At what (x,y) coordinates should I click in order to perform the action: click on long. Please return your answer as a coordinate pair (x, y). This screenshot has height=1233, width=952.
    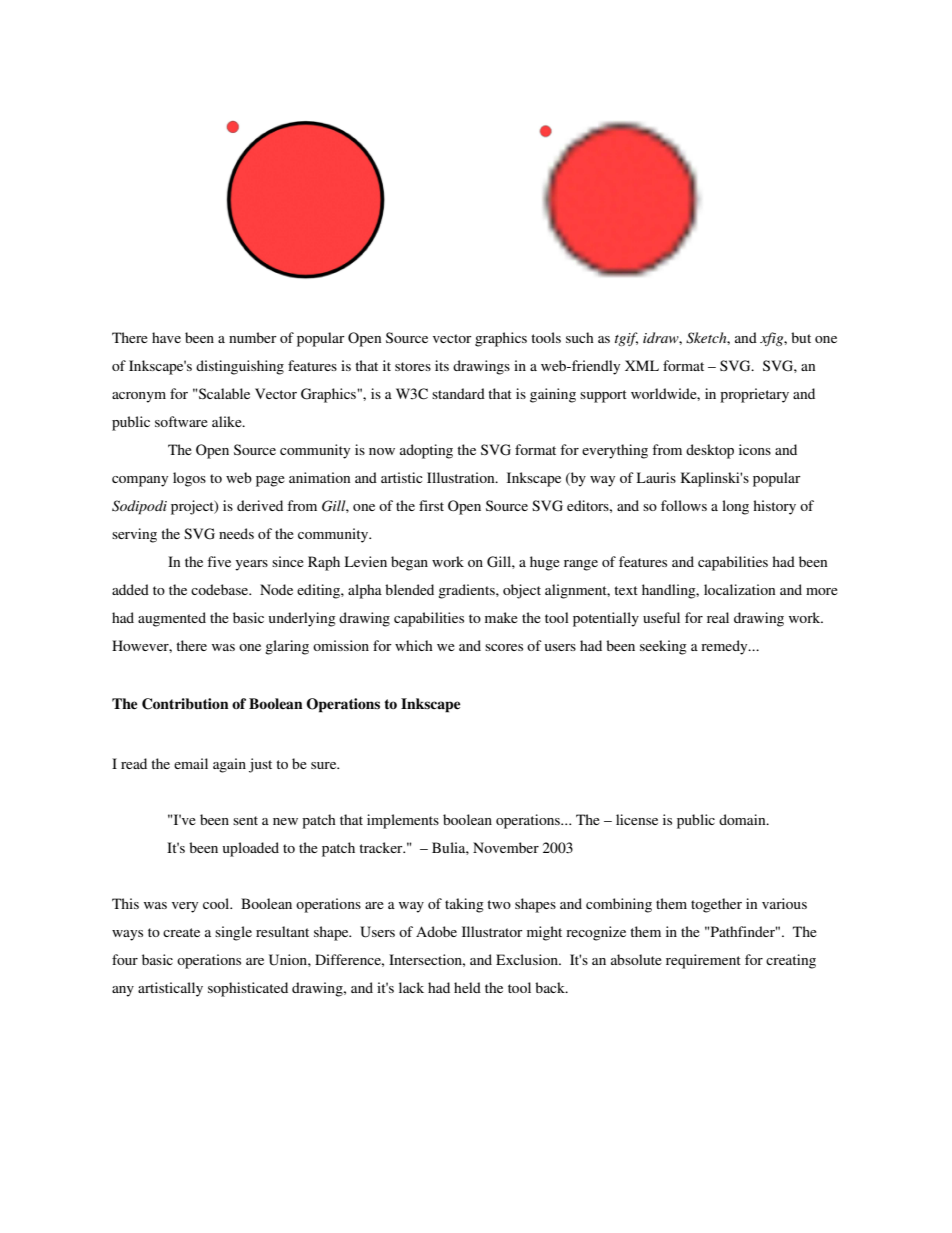
    Looking at the image, I should click on (735, 507).
